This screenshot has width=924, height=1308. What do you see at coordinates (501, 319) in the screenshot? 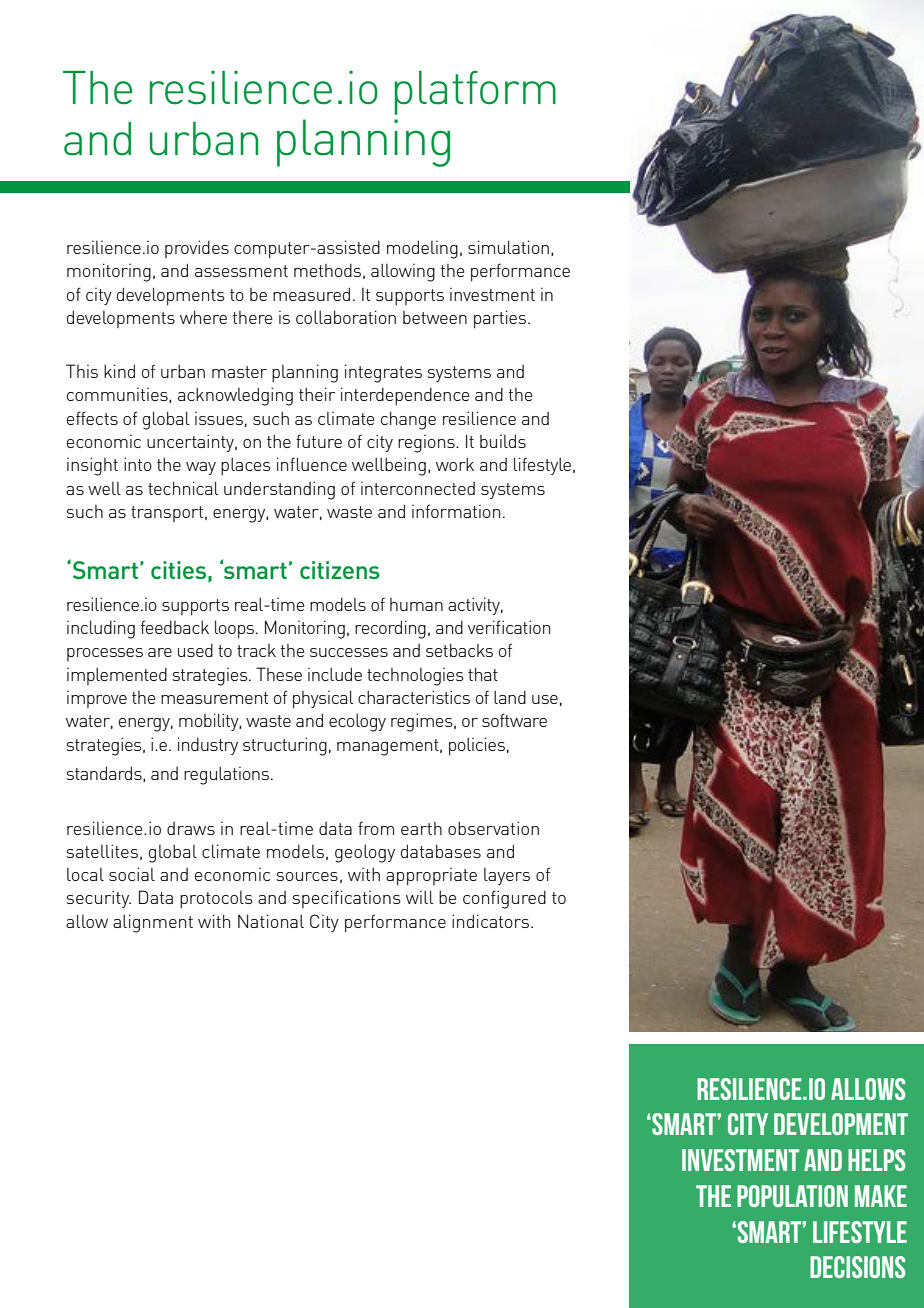
I see `parties` at bounding box center [501, 319].
